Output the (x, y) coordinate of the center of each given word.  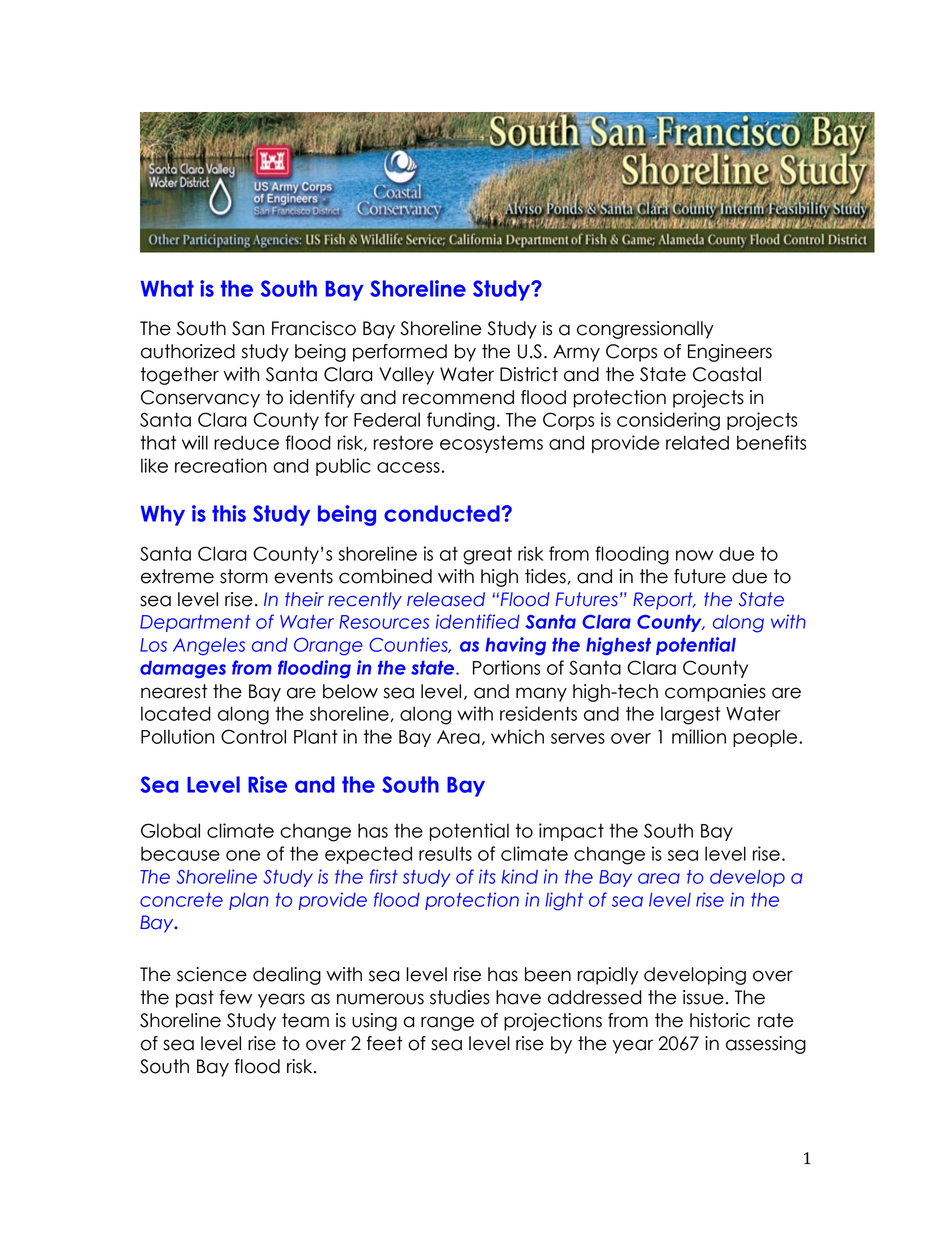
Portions (506, 667)
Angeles (209, 647)
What (167, 288)
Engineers (730, 353)
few (235, 997)
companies (715, 693)
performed (400, 353)
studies (460, 997)
